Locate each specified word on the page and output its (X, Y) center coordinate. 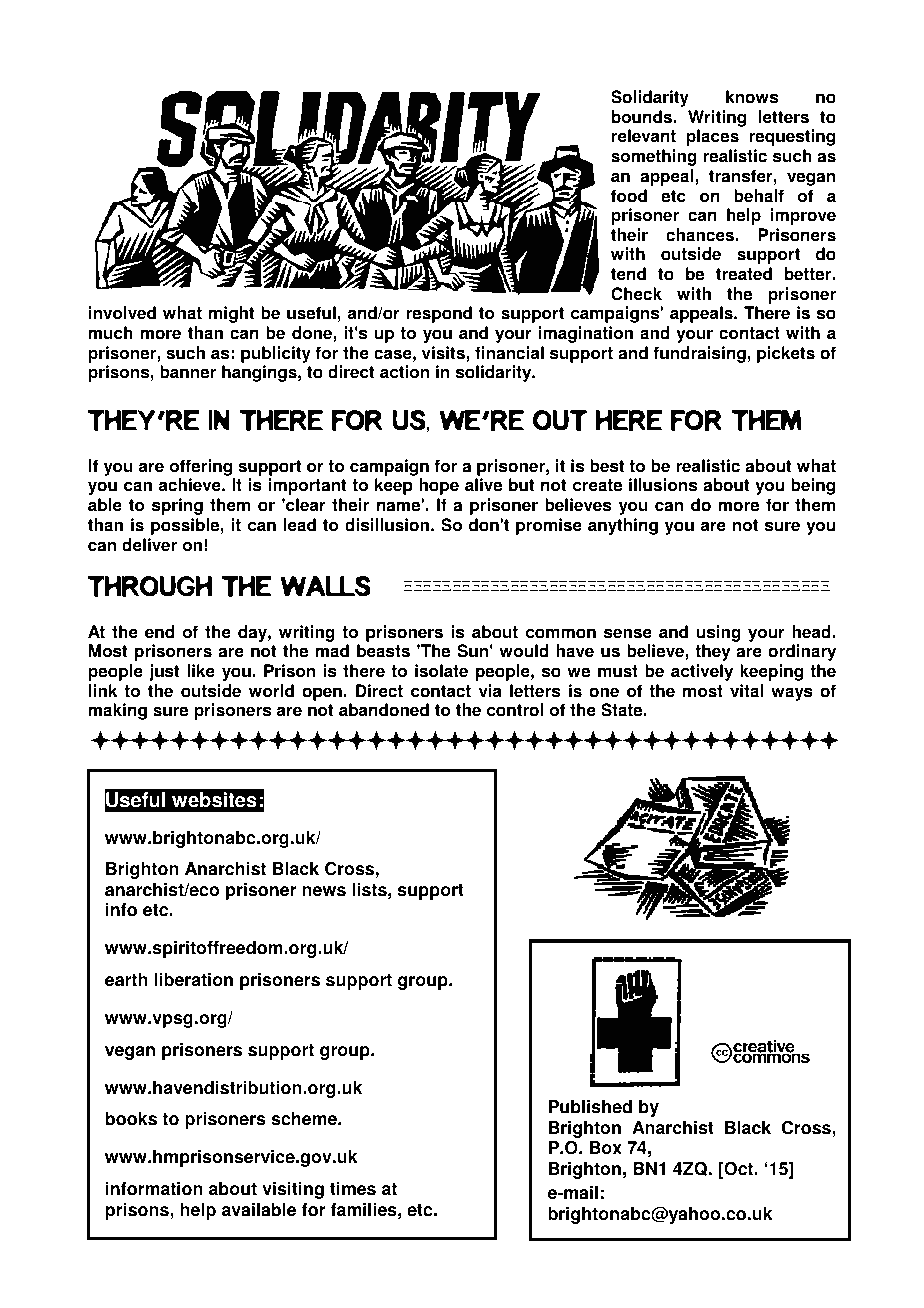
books (131, 1119)
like (201, 671)
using (718, 633)
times (353, 1189)
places (712, 137)
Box (606, 1148)
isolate (441, 671)
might (231, 314)
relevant (644, 136)
